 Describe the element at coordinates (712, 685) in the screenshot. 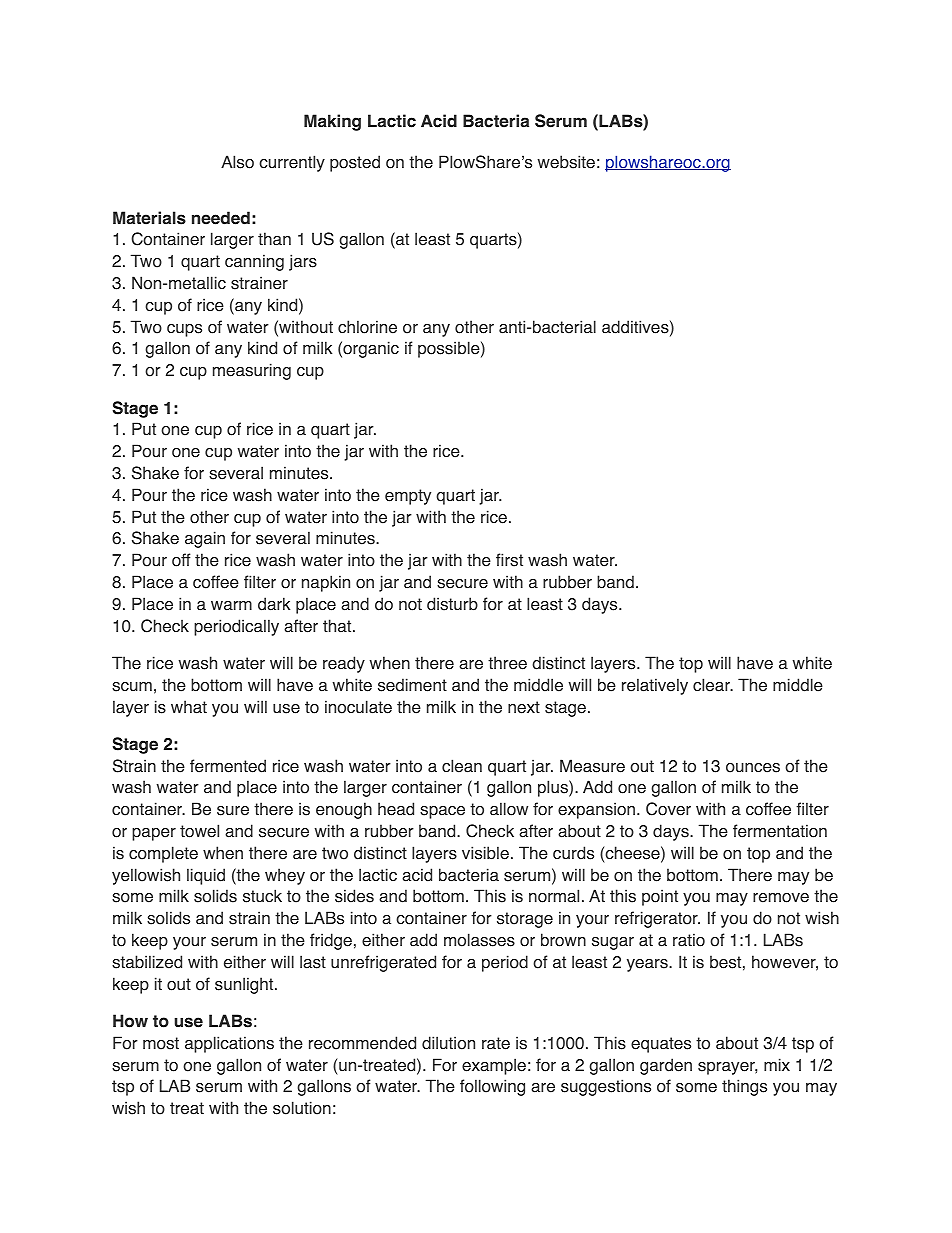

I see `clear` at that location.
